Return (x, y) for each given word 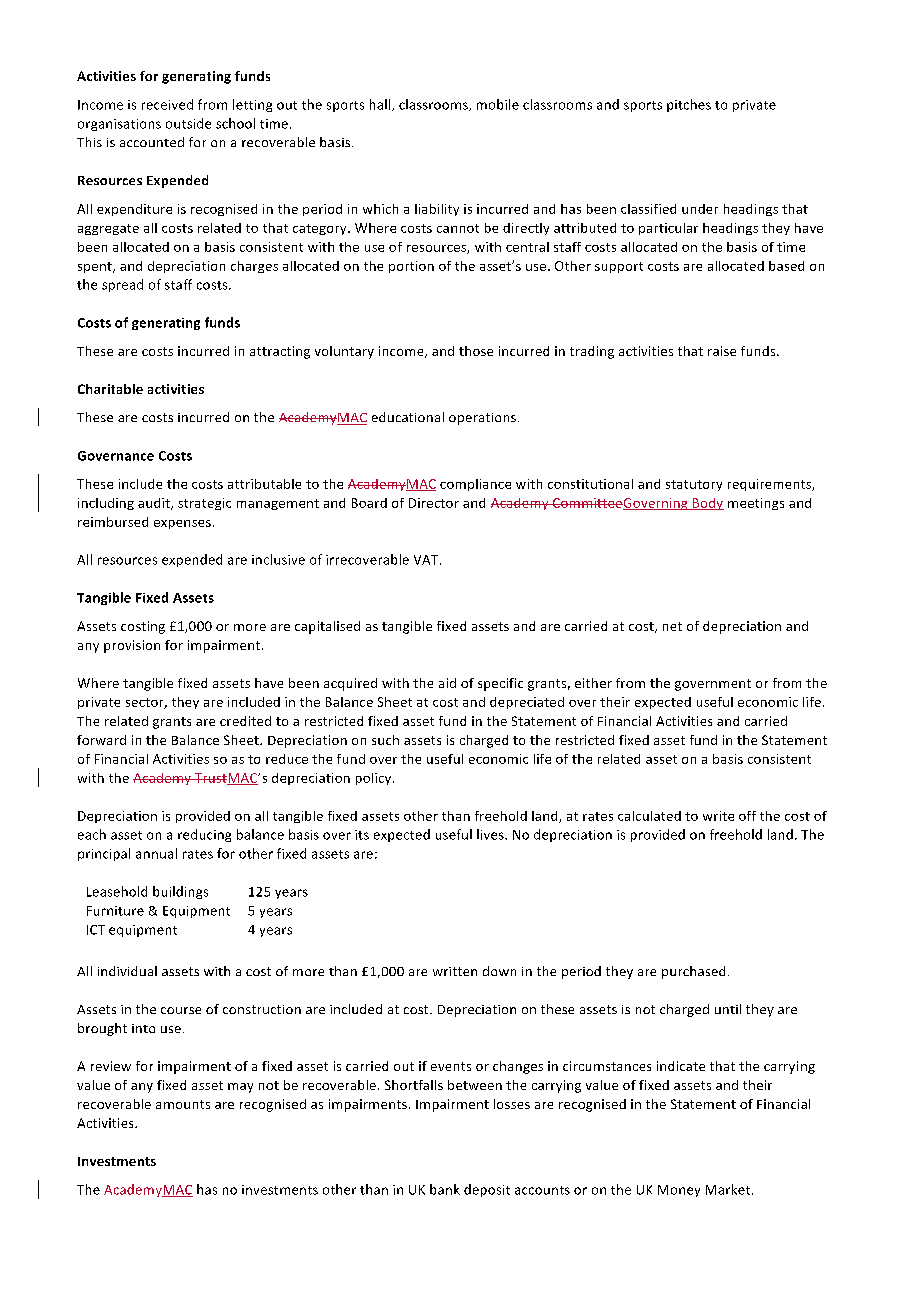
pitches (689, 105)
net (672, 626)
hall (381, 105)
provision (132, 646)
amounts (183, 1104)
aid (447, 683)
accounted (152, 142)
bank (445, 1189)
